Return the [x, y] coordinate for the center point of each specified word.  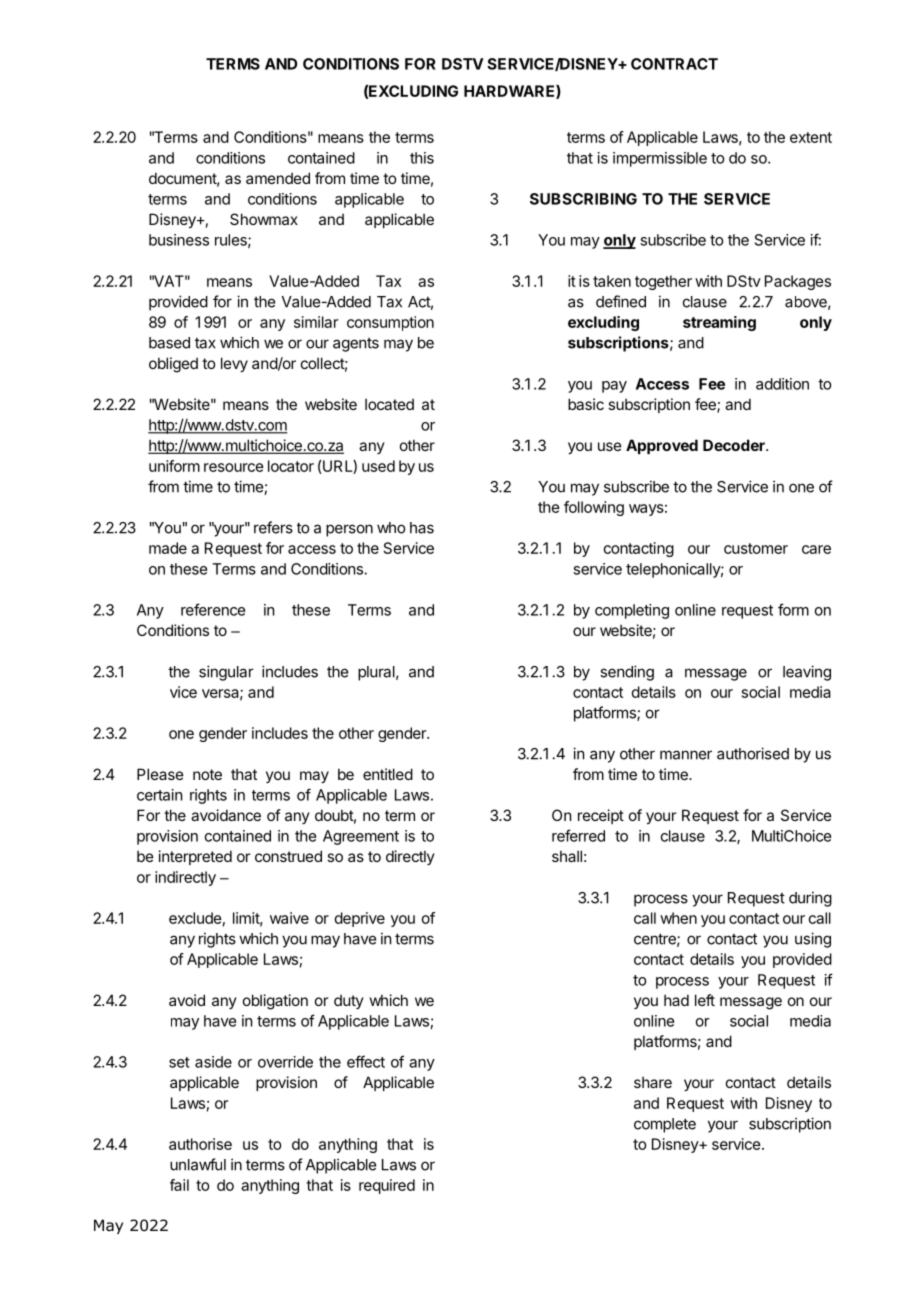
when [678, 918]
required [387, 1186]
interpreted [195, 857]
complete [665, 1125]
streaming [719, 323]
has [422, 528]
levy [234, 364]
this [422, 158]
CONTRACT [674, 64]
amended [278, 178]
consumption [390, 323]
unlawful [198, 1164]
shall [567, 856]
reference [213, 609]
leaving [807, 673]
